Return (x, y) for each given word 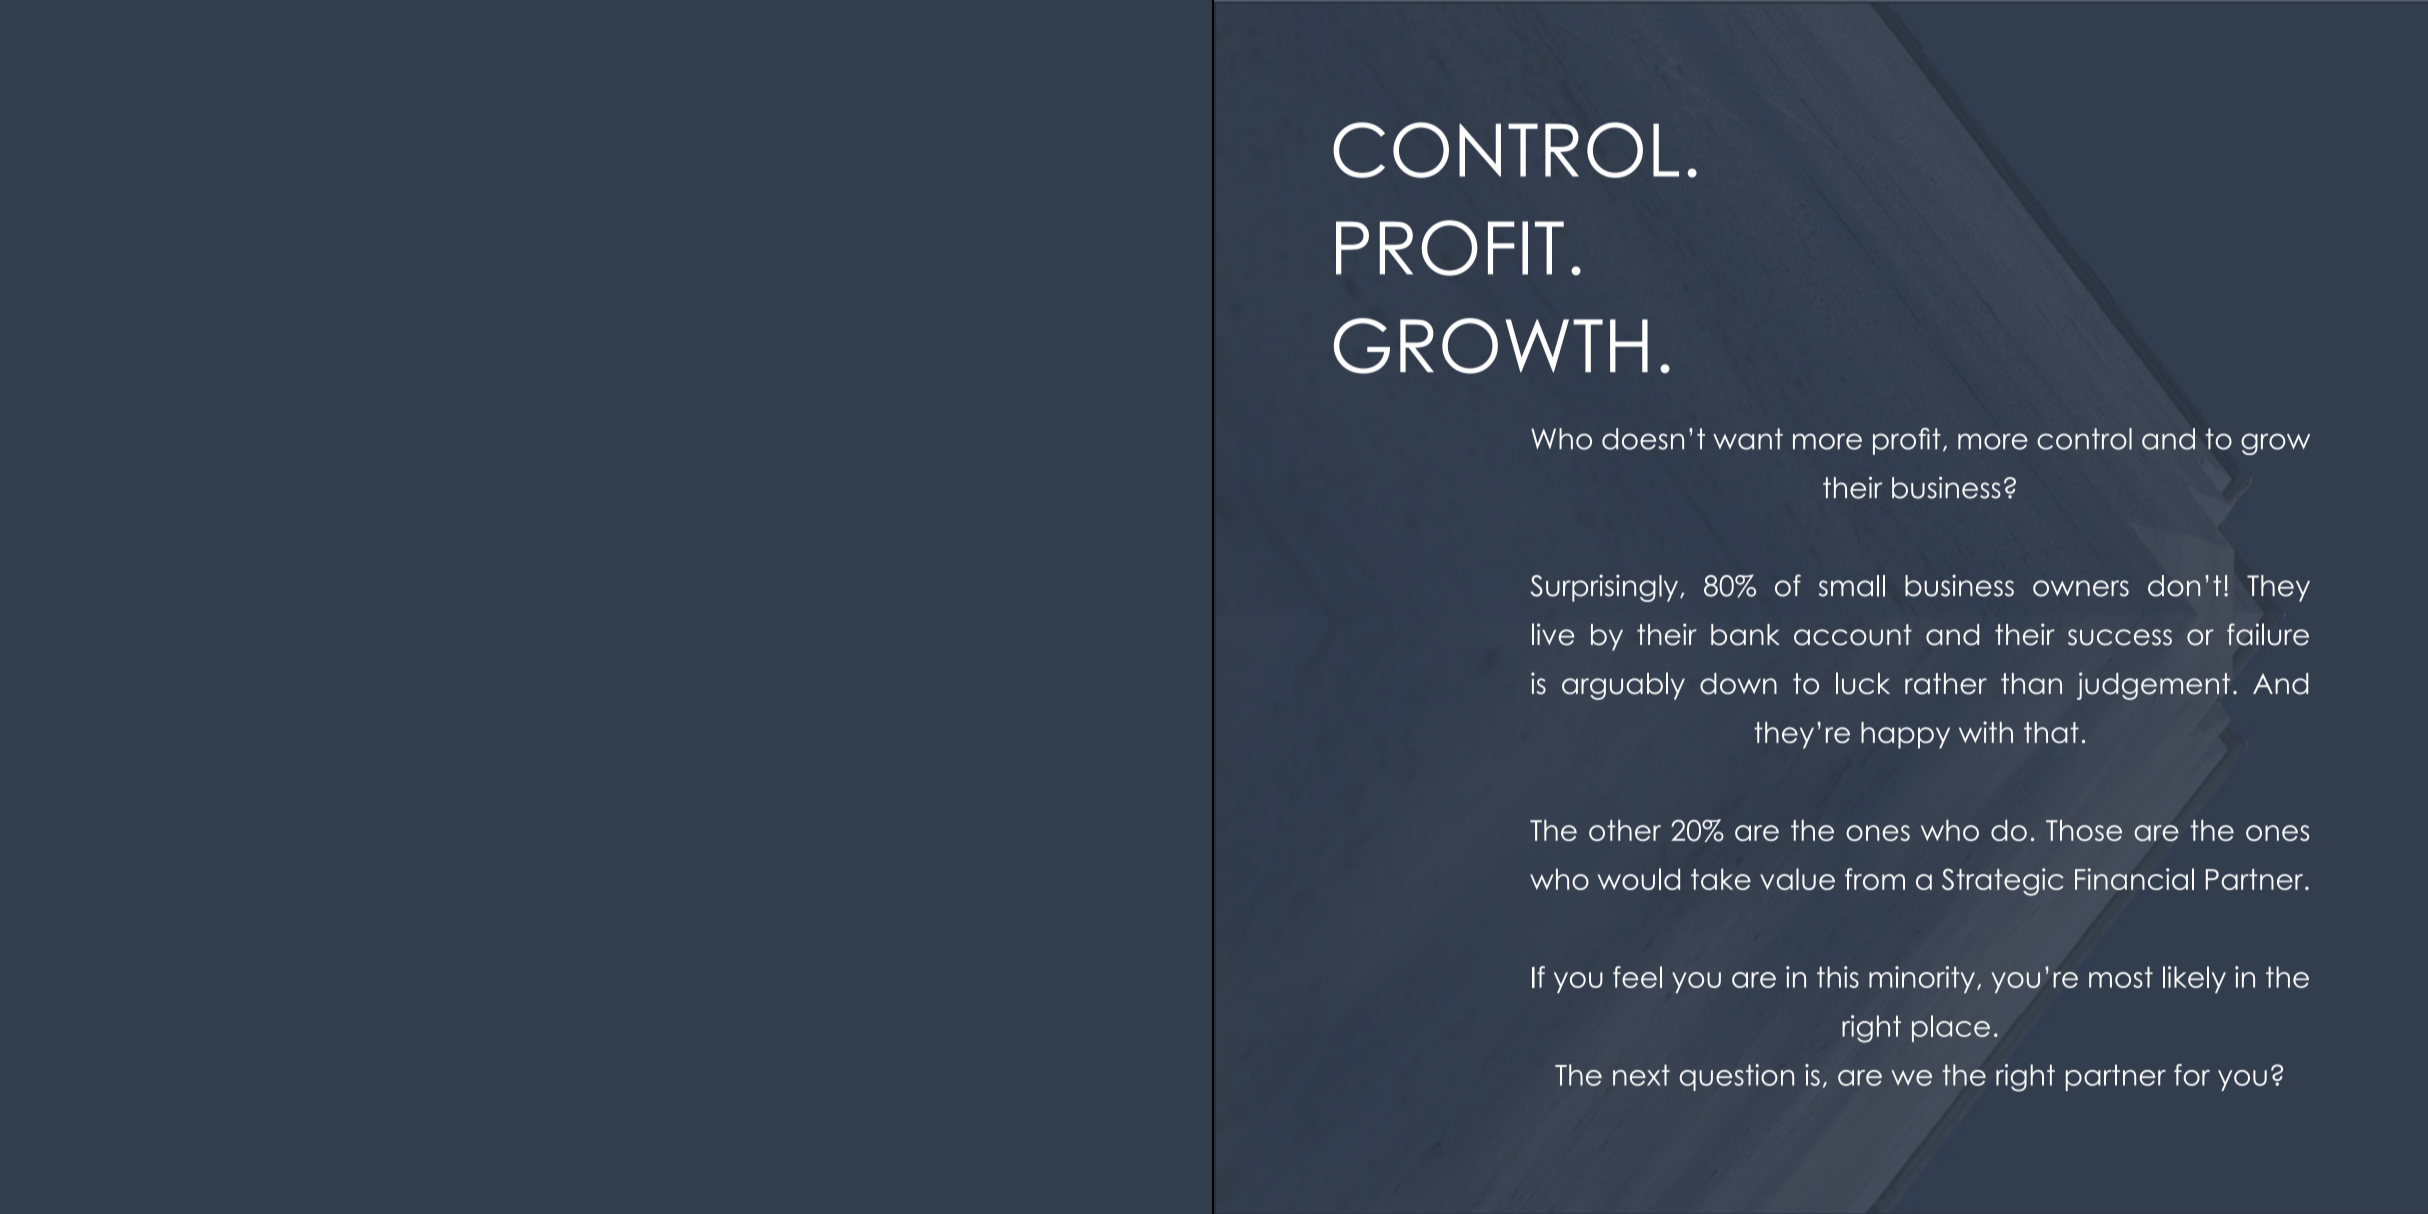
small (1852, 586)
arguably (1623, 686)
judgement (2153, 686)
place (1951, 1028)
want (1748, 439)
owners (2081, 588)
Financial (2134, 879)
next (1641, 1075)
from (1875, 879)
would (1639, 879)
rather (1946, 684)
